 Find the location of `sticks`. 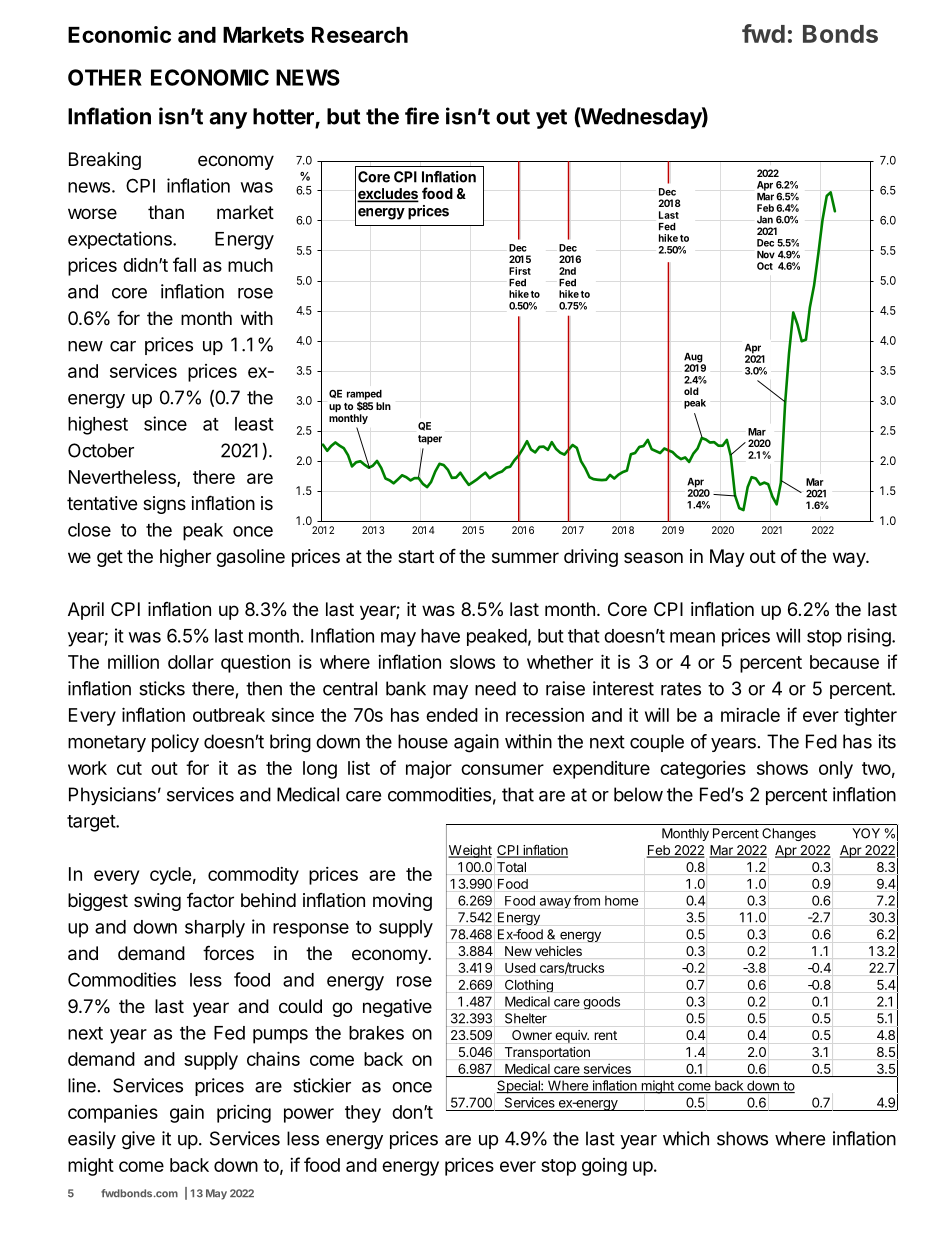

sticks is located at coordinates (162, 688).
